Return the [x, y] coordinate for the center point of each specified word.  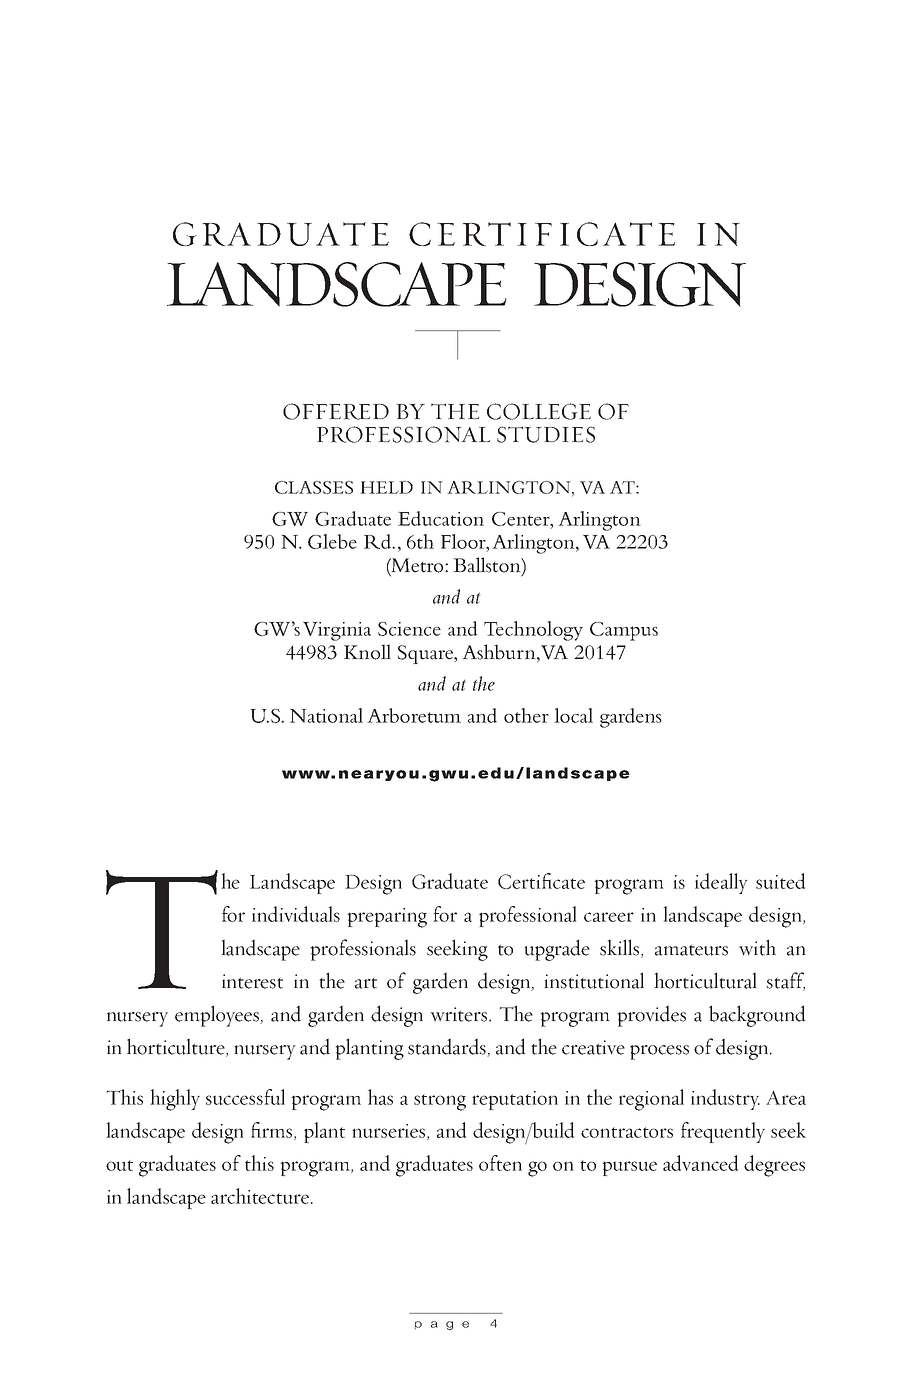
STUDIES [546, 434]
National [326, 715]
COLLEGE [539, 411]
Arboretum [414, 715]
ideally [721, 883]
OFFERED [336, 411]
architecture [260, 1196]
